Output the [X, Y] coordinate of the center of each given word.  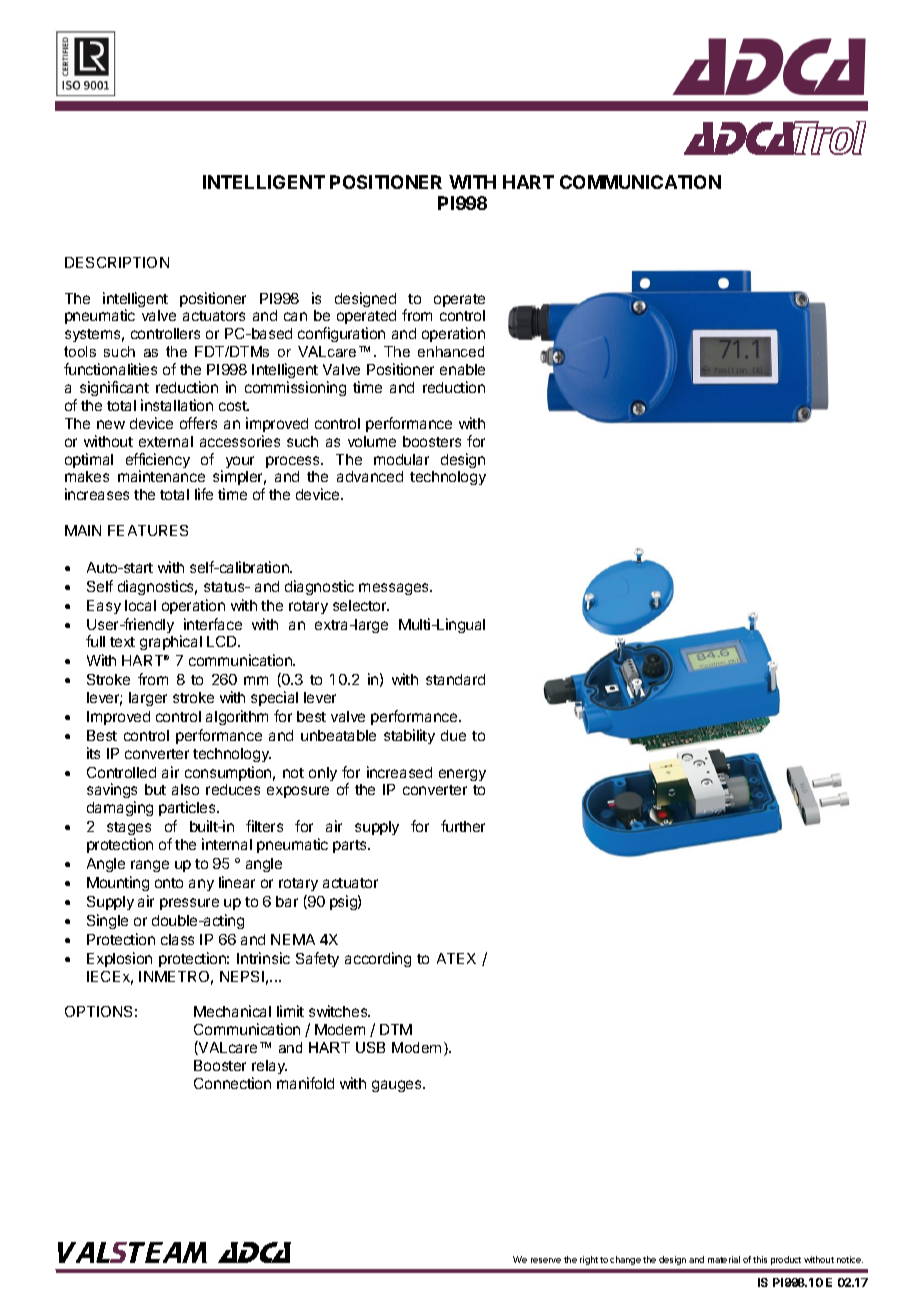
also [185, 789]
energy [462, 775]
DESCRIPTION [117, 262]
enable [462, 369]
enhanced [451, 351]
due [453, 735]
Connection [232, 1083]
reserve [546, 1260]
